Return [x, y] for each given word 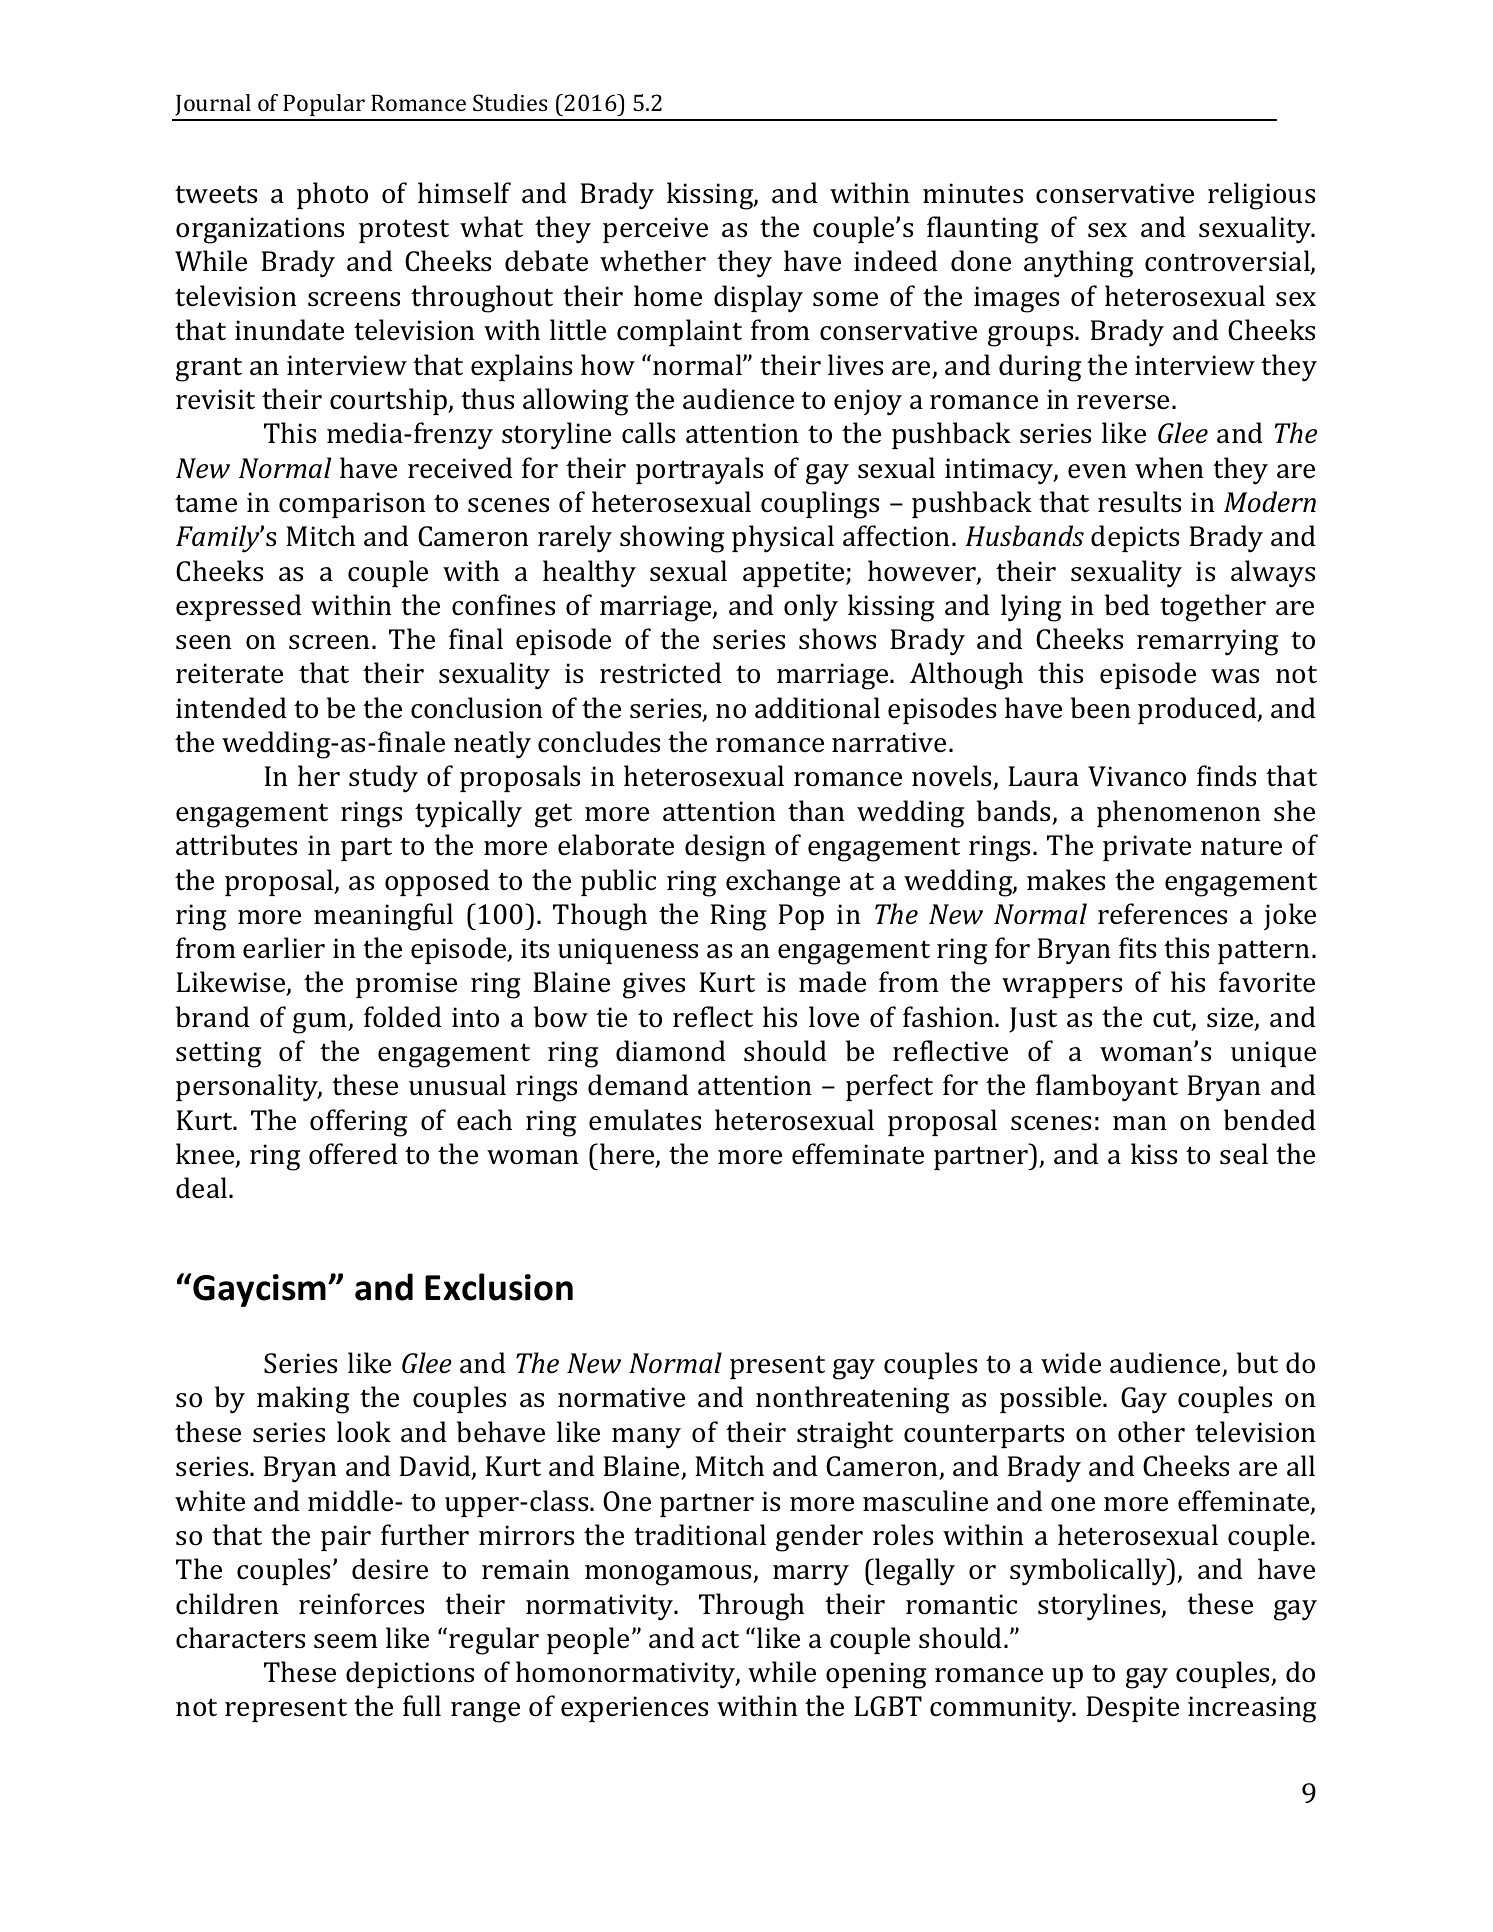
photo [332, 195]
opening [876, 1675]
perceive [655, 230]
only [811, 608]
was [1235, 676]
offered [353, 1154]
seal [1244, 1154]
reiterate [229, 673]
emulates [645, 1120]
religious [1261, 196]
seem [346, 1641]
